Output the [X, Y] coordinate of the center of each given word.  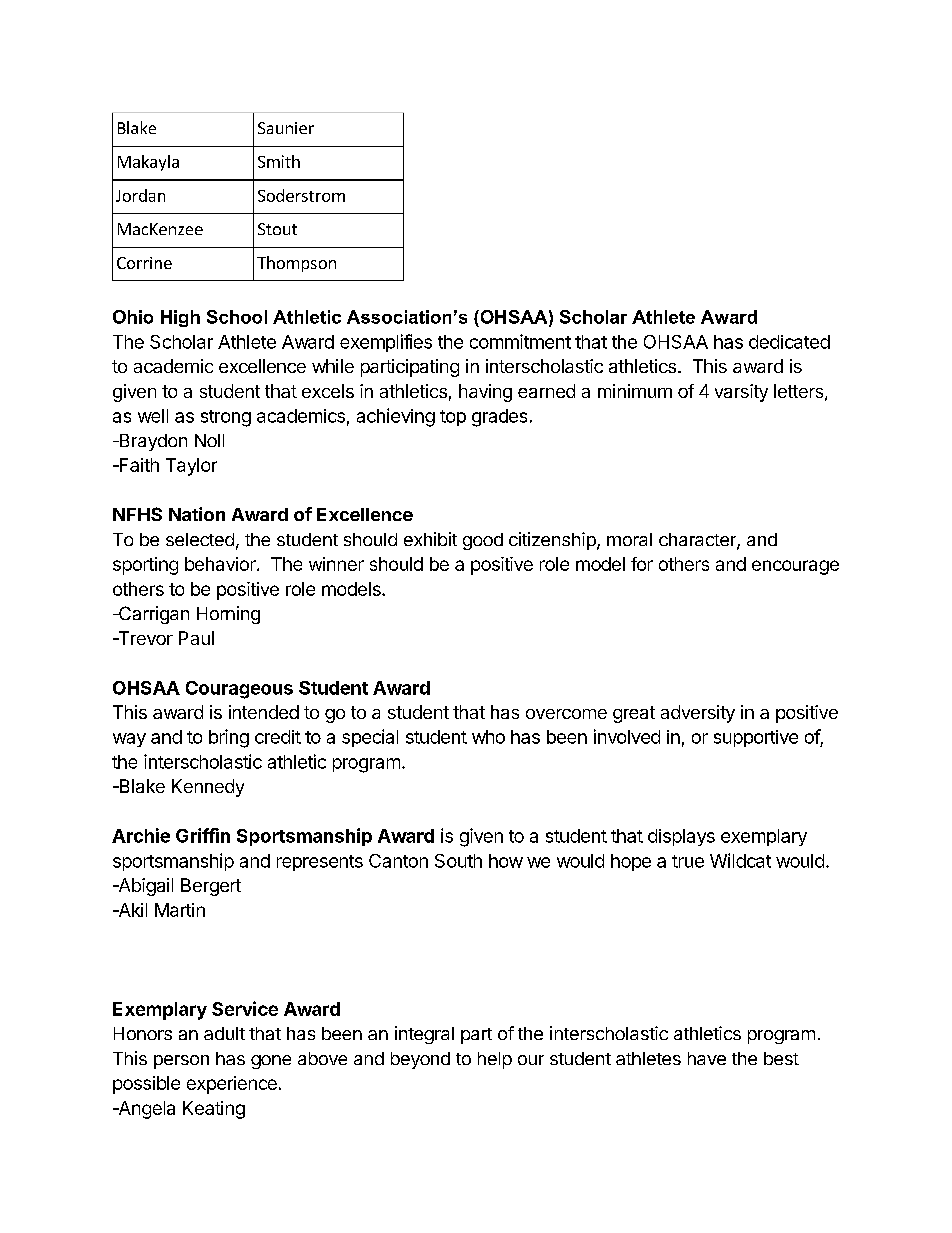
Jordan [140, 195]
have [707, 1058]
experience [232, 1085]
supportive [756, 738]
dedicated [789, 342]
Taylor [191, 467]
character [698, 541]
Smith [279, 161]
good [483, 541]
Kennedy [208, 788]
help [495, 1060]
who [488, 737]
